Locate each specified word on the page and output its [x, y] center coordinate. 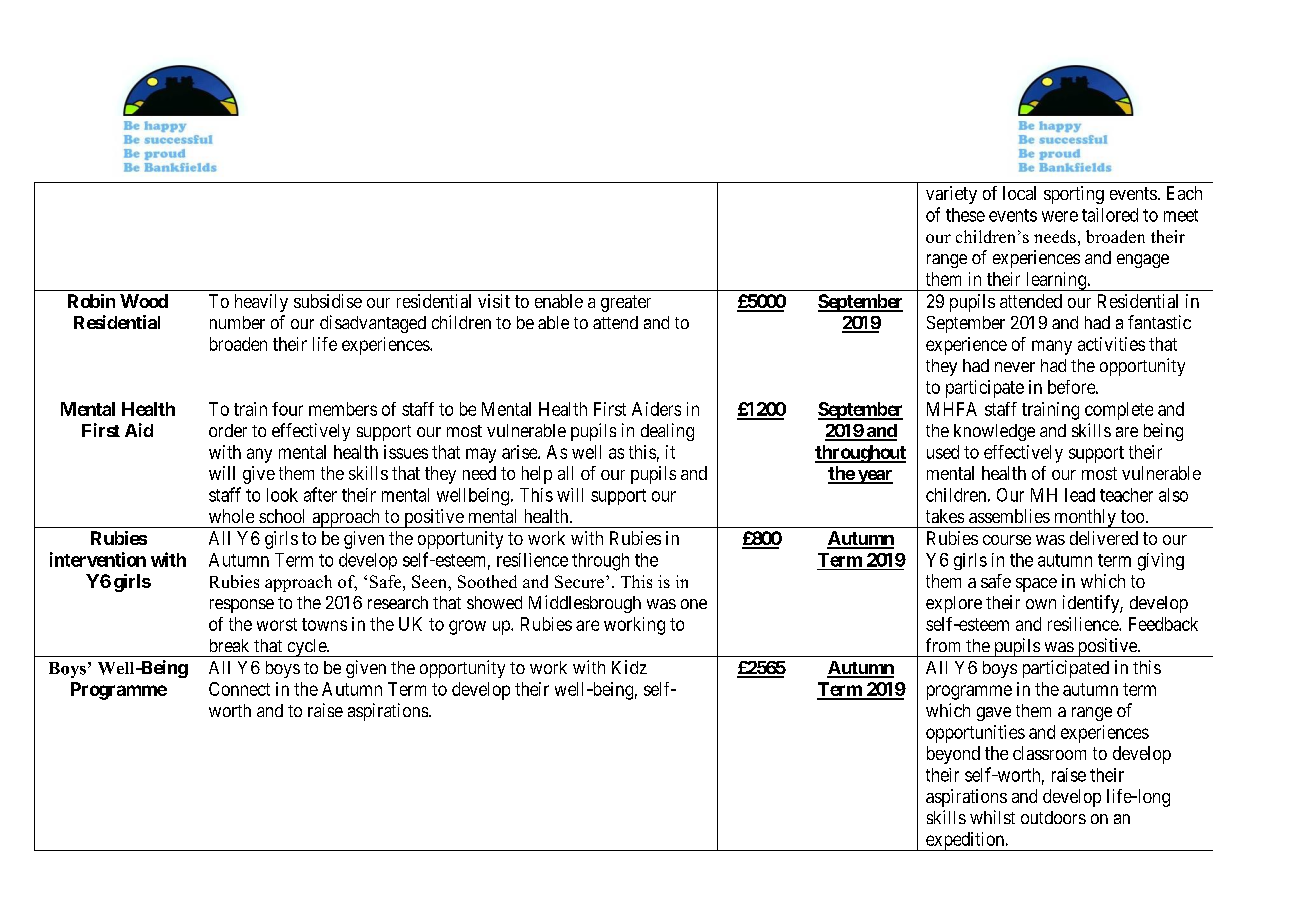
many [1052, 347]
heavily [261, 303]
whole [231, 516]
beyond [953, 755]
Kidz [629, 667]
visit [494, 301]
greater [626, 303]
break [229, 645]
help [537, 475]
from [943, 645]
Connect [239, 689]
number [237, 322]
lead [1080, 495]
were [1060, 216]
